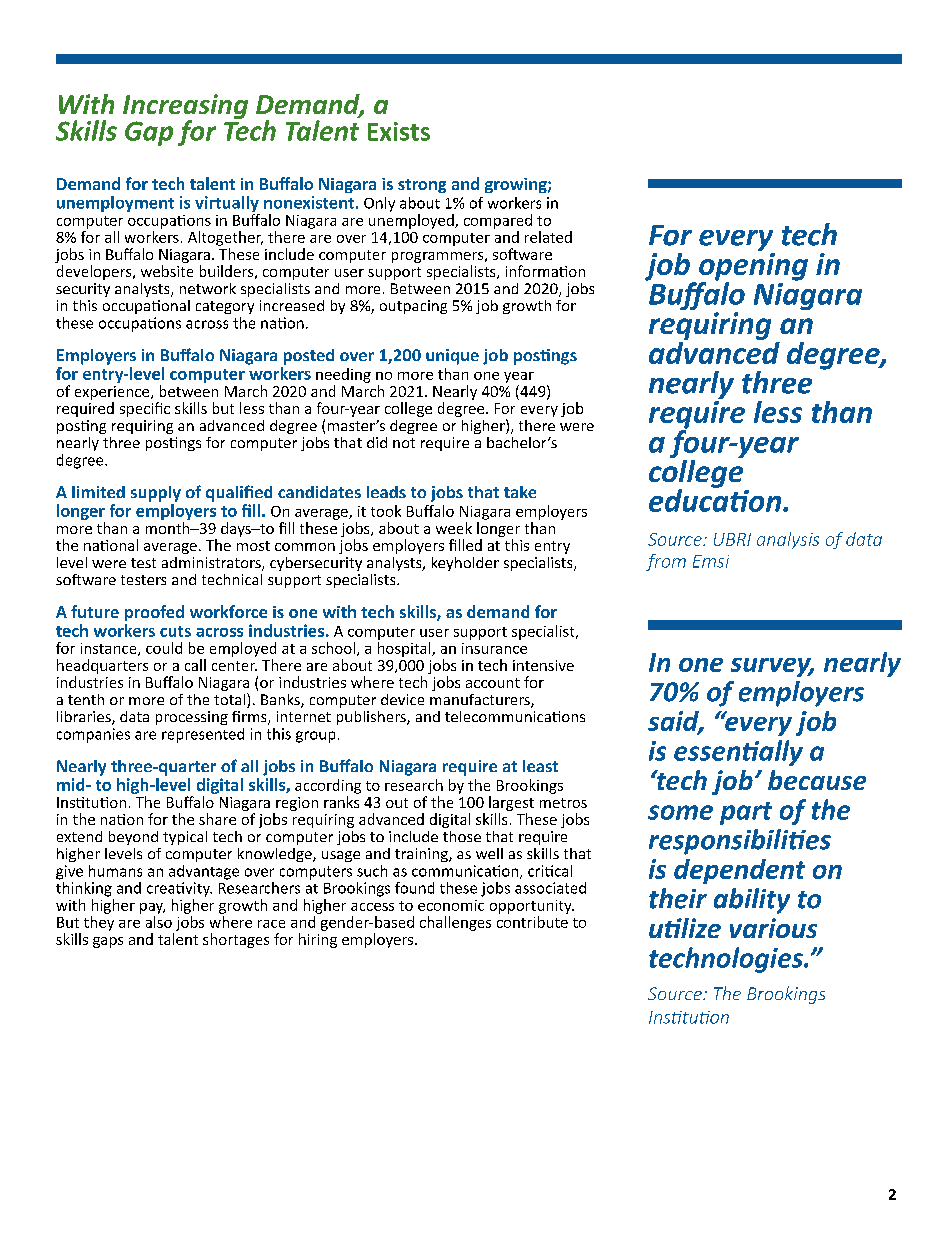 The height and width of the screenshot is (1233, 952). Describe the element at coordinates (716, 499) in the screenshot. I see `education` at that location.
